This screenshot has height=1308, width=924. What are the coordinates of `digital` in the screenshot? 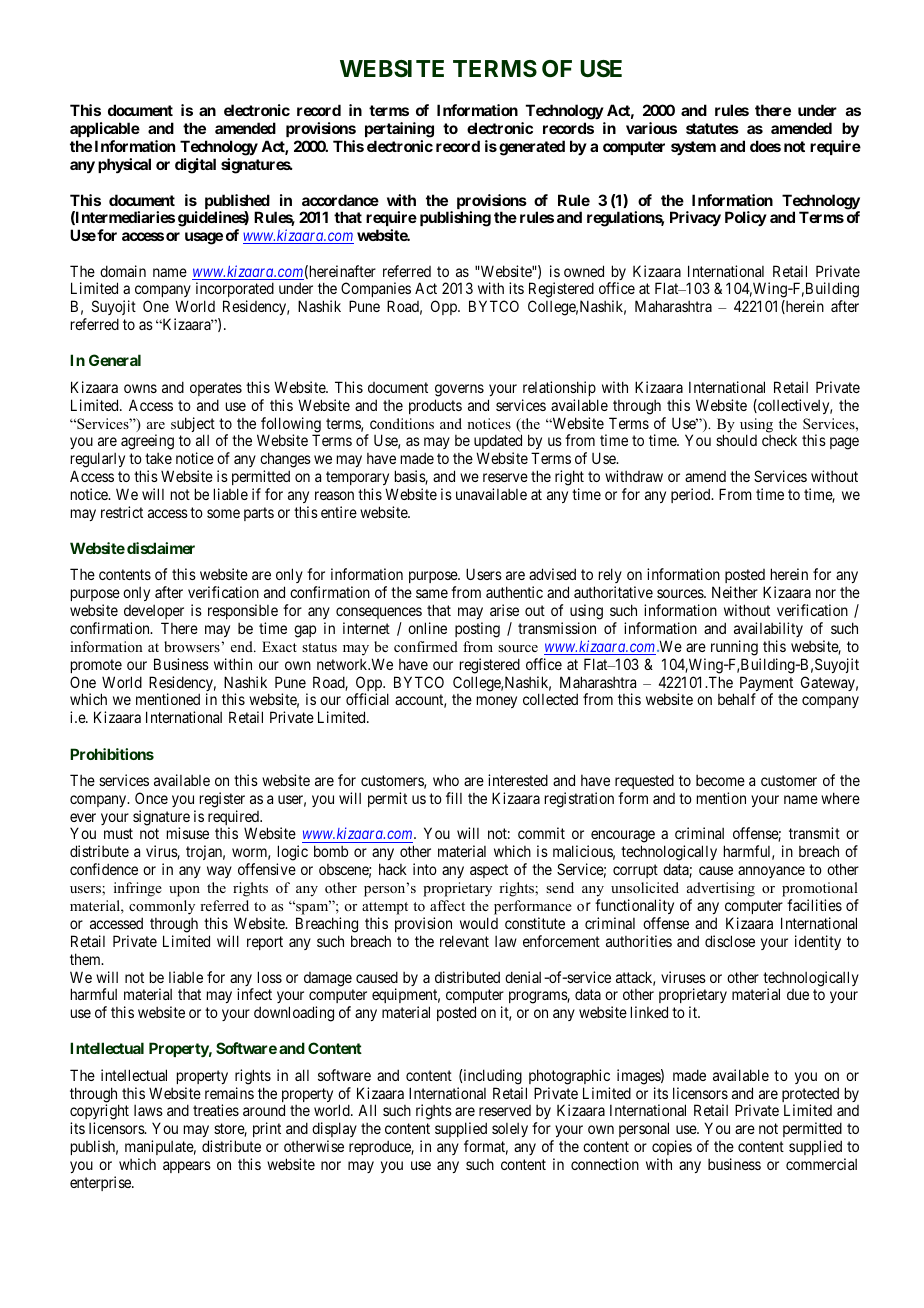 It's located at (195, 166).
